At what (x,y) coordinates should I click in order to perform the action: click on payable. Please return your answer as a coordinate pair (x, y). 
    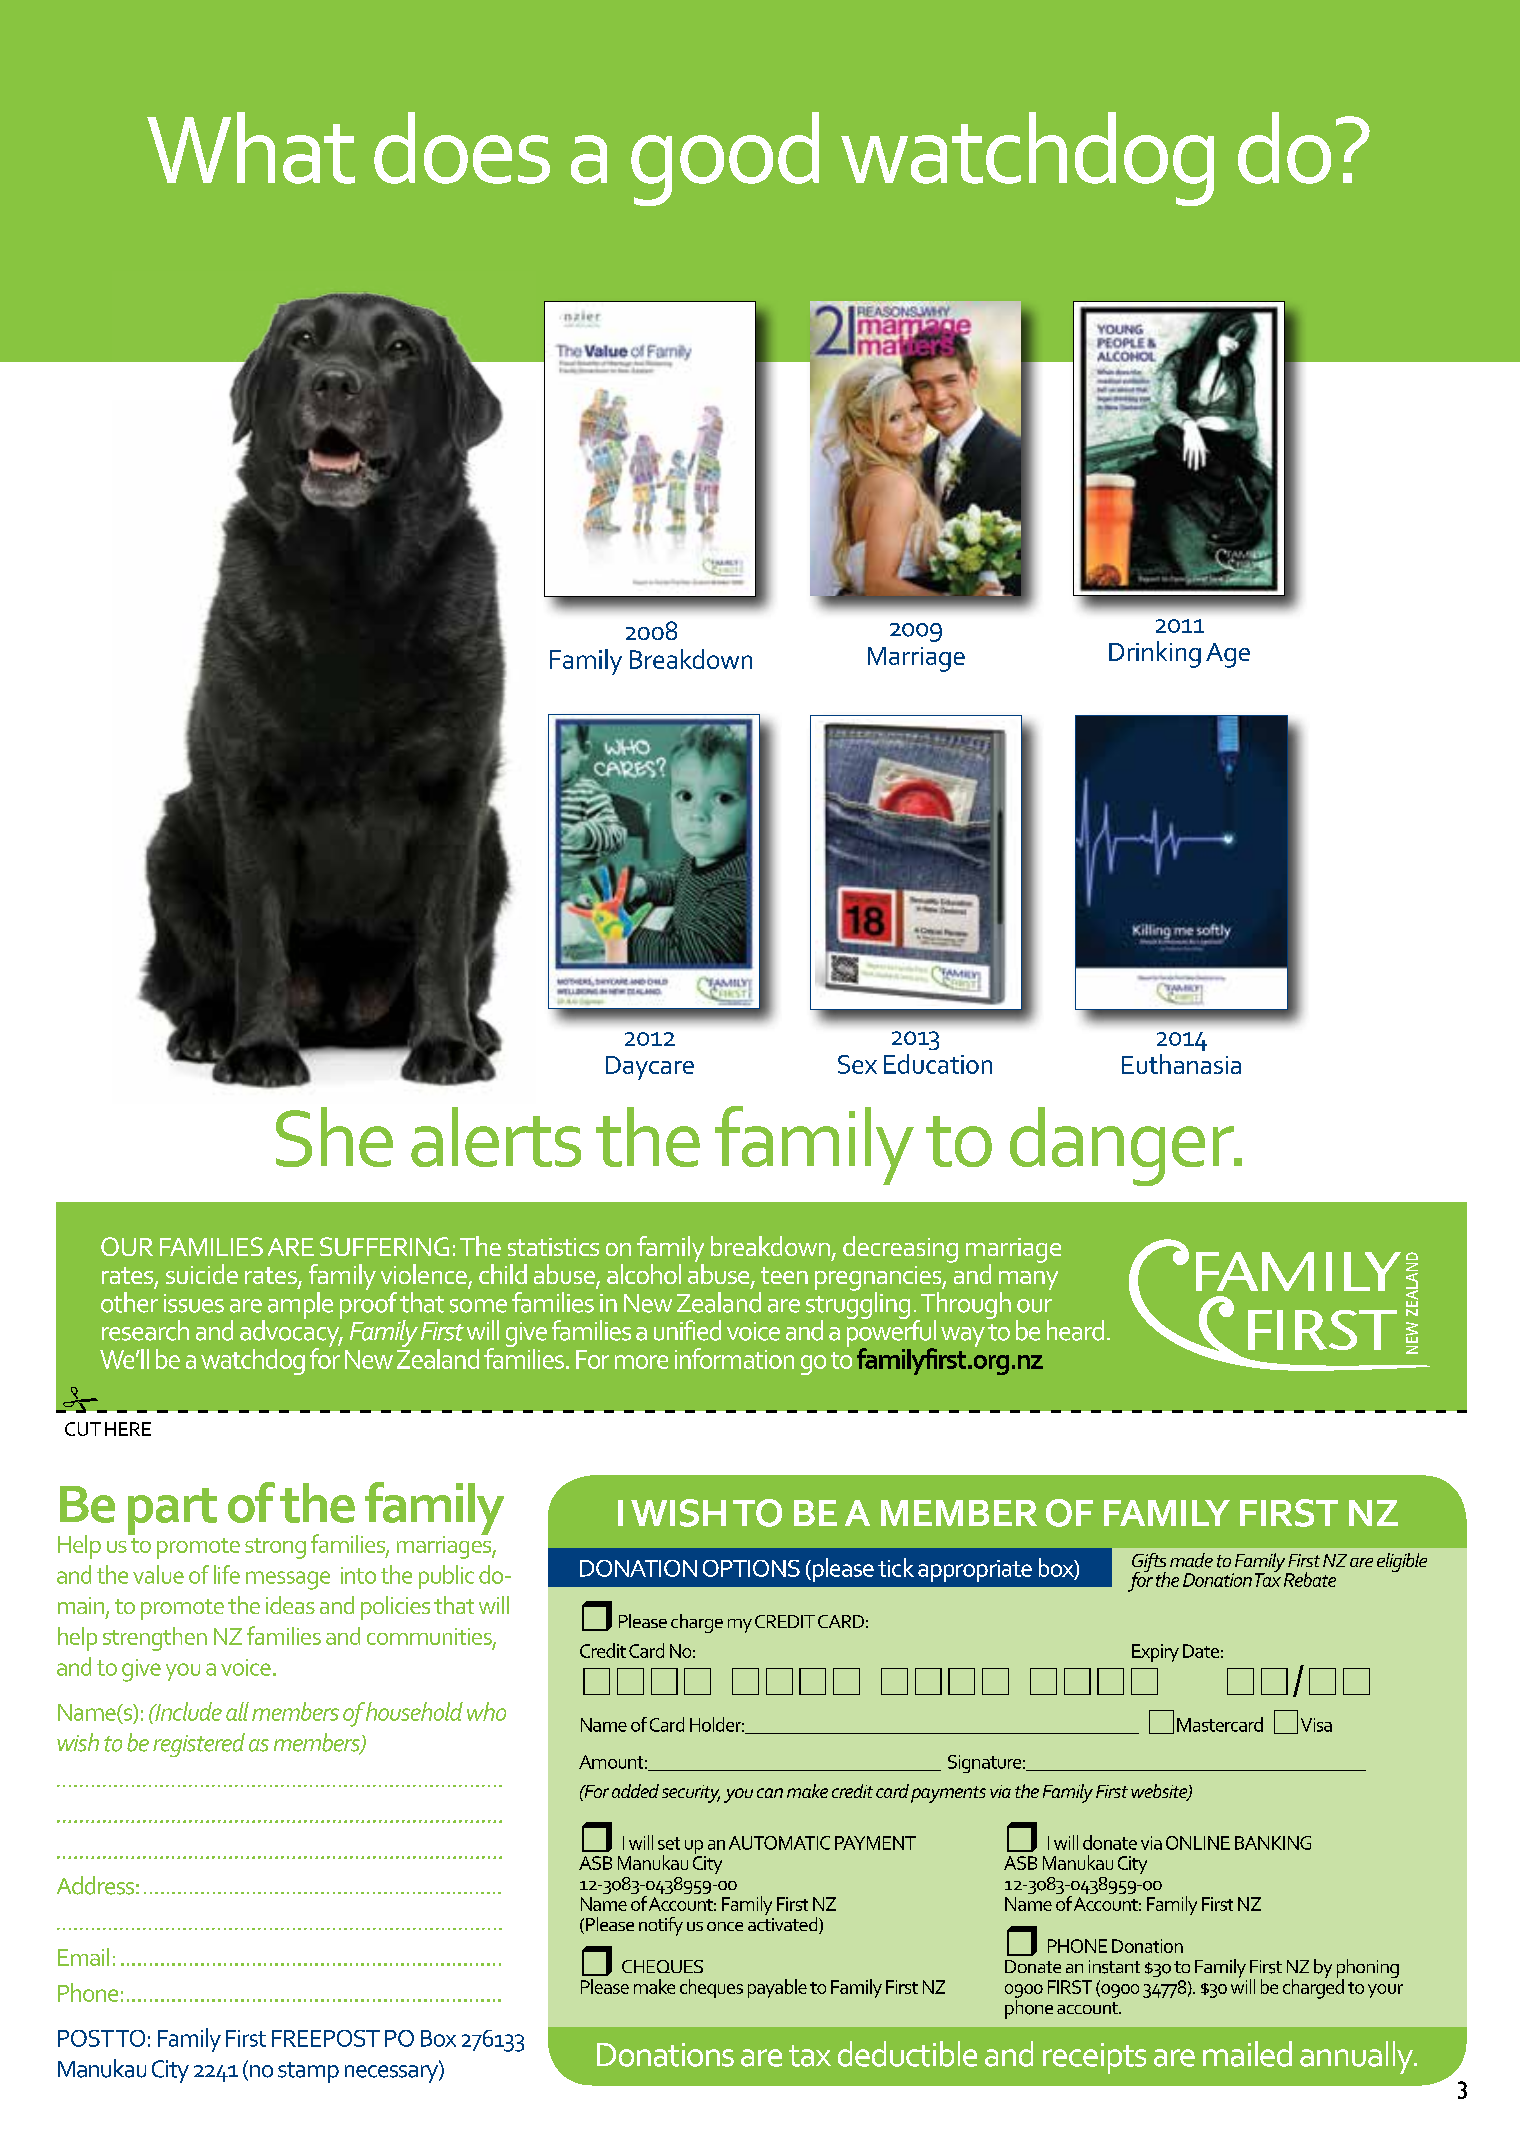
    Looking at the image, I should click on (777, 1988).
